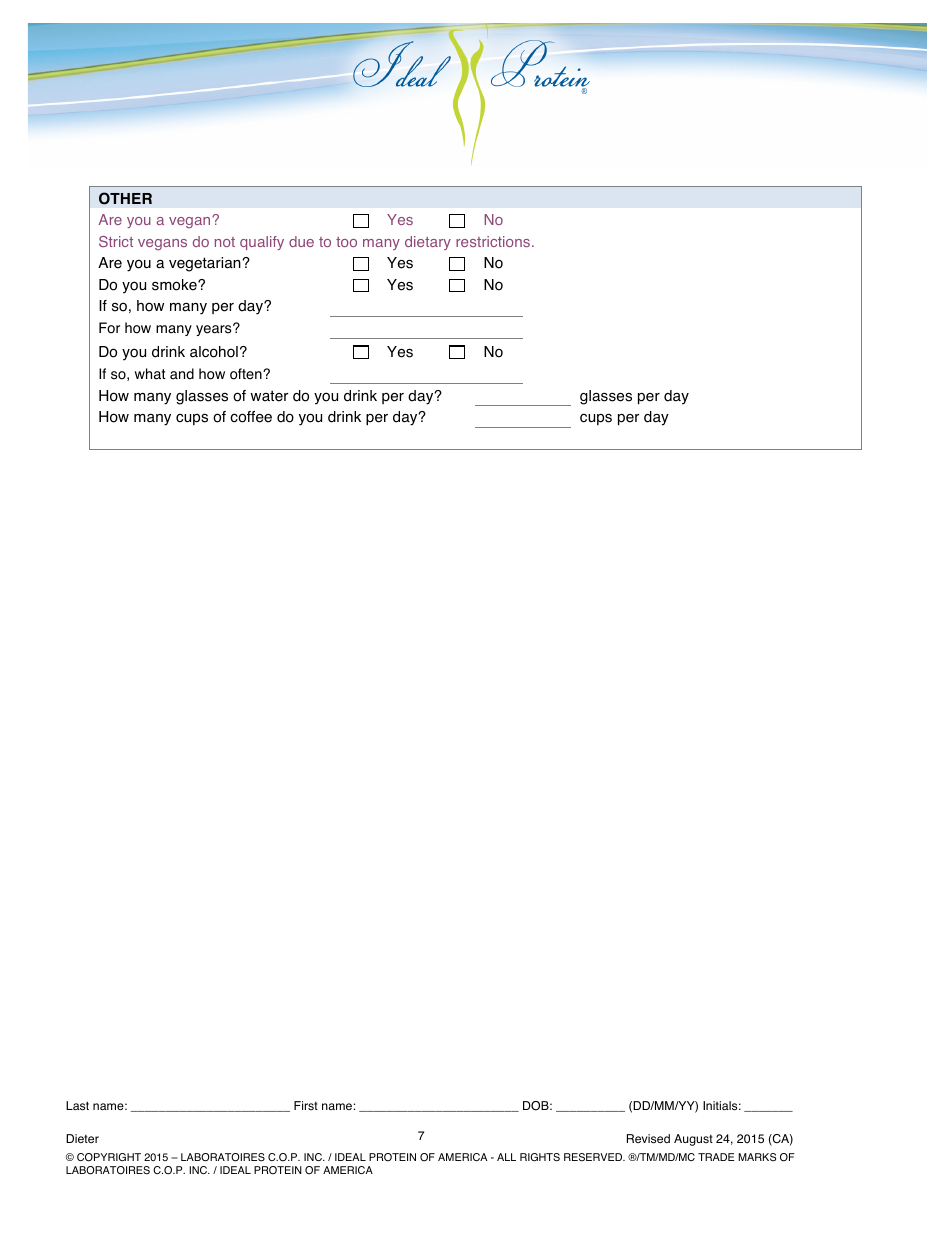  What do you see at coordinates (150, 374) in the screenshot?
I see `what` at bounding box center [150, 374].
